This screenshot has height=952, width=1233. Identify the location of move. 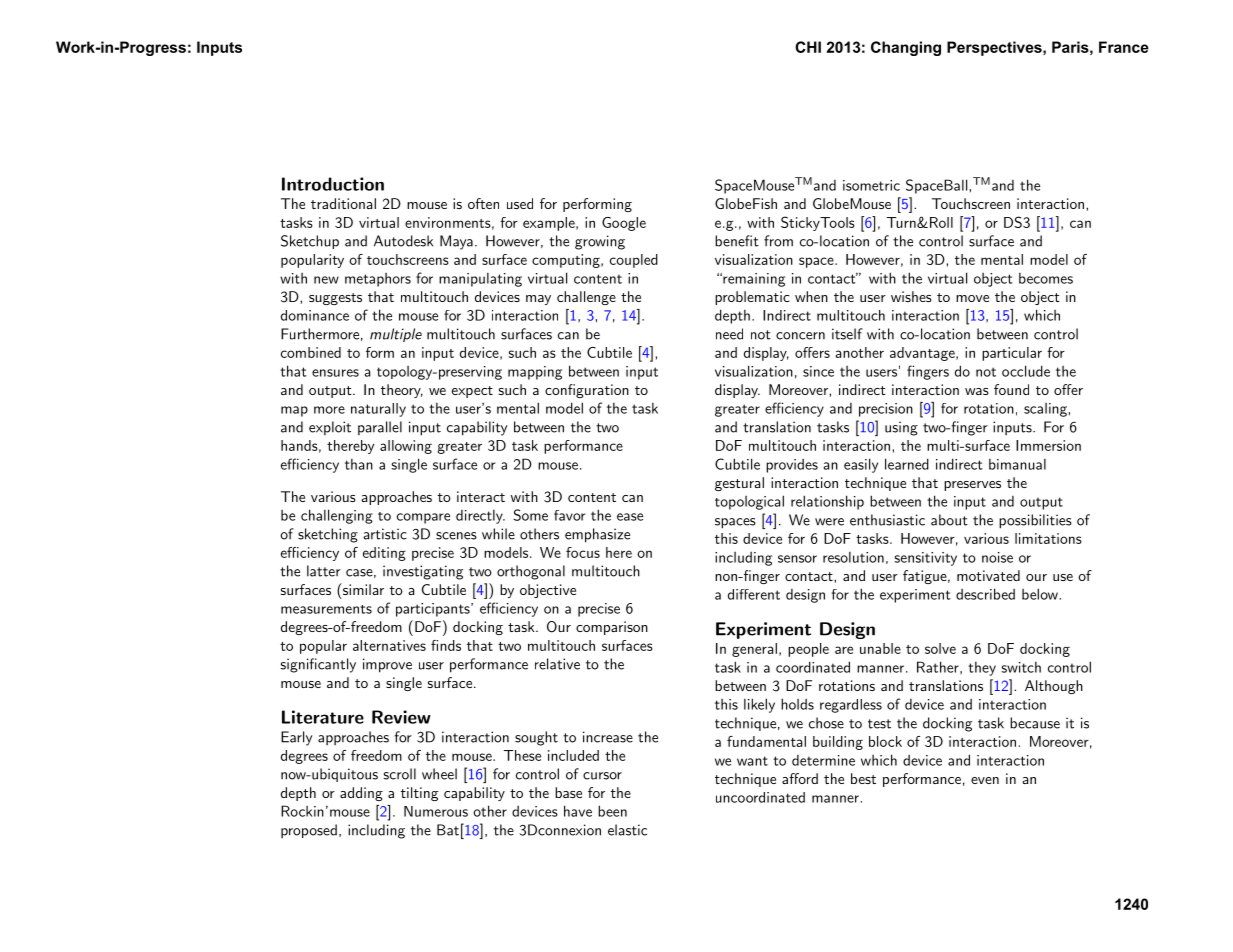
(972, 298).
